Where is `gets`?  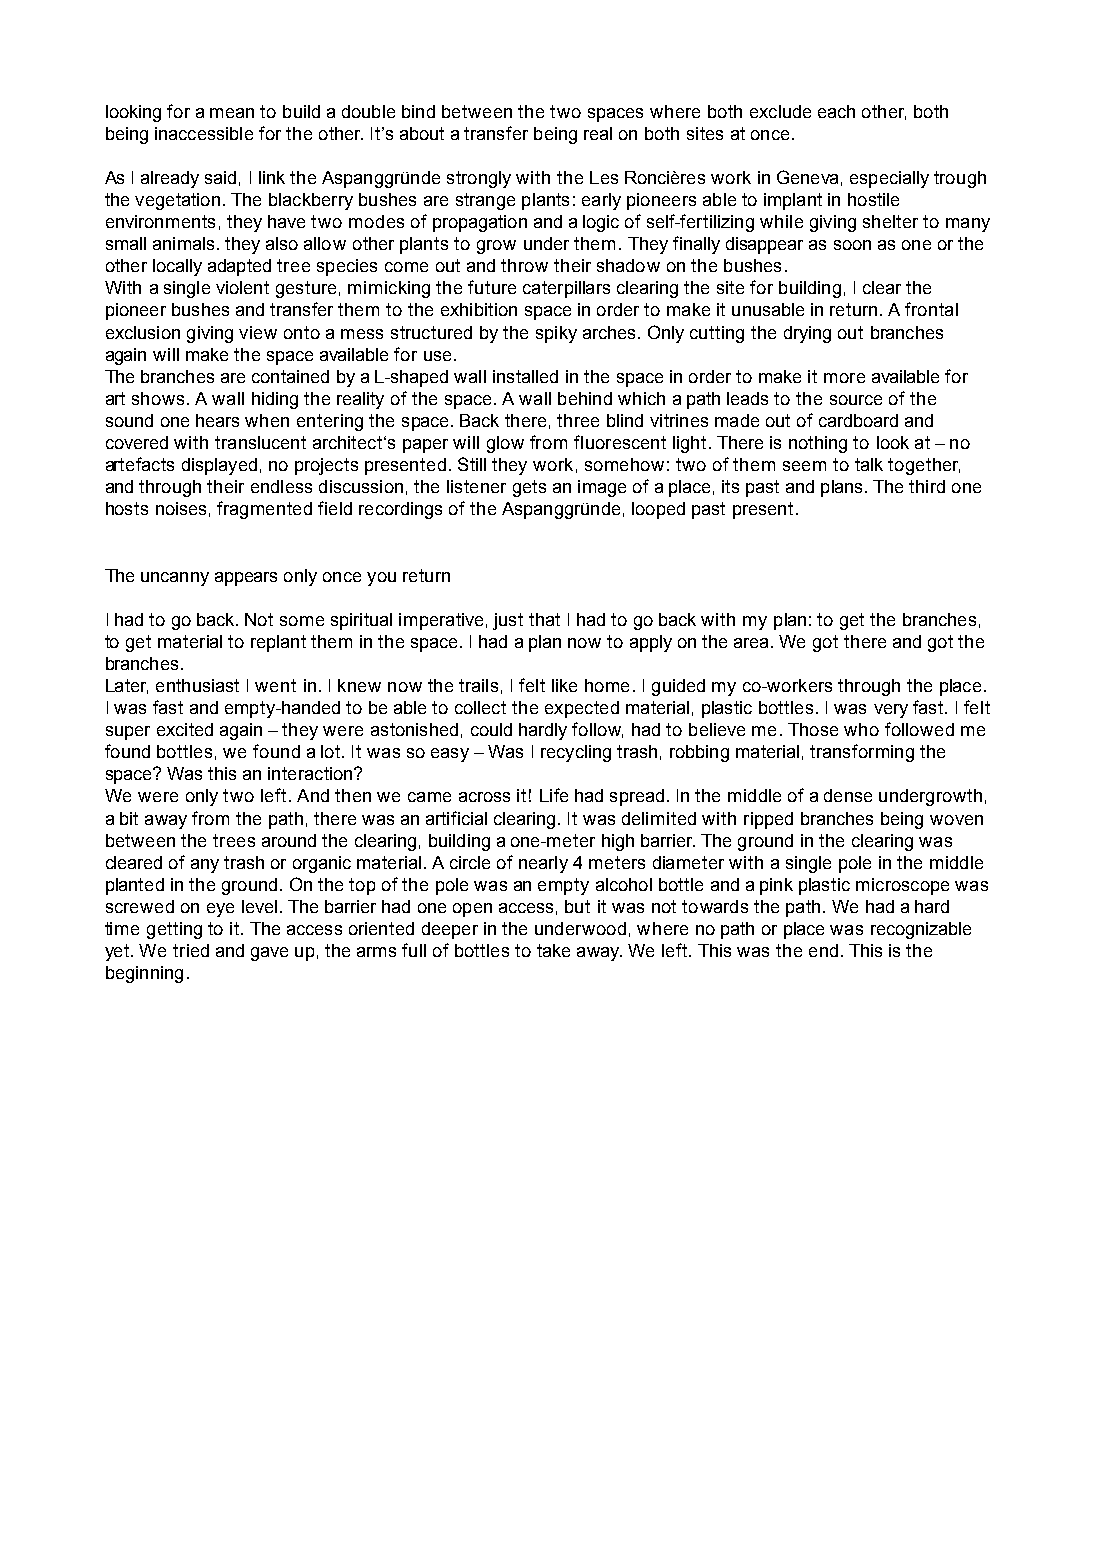 gets is located at coordinates (529, 488).
